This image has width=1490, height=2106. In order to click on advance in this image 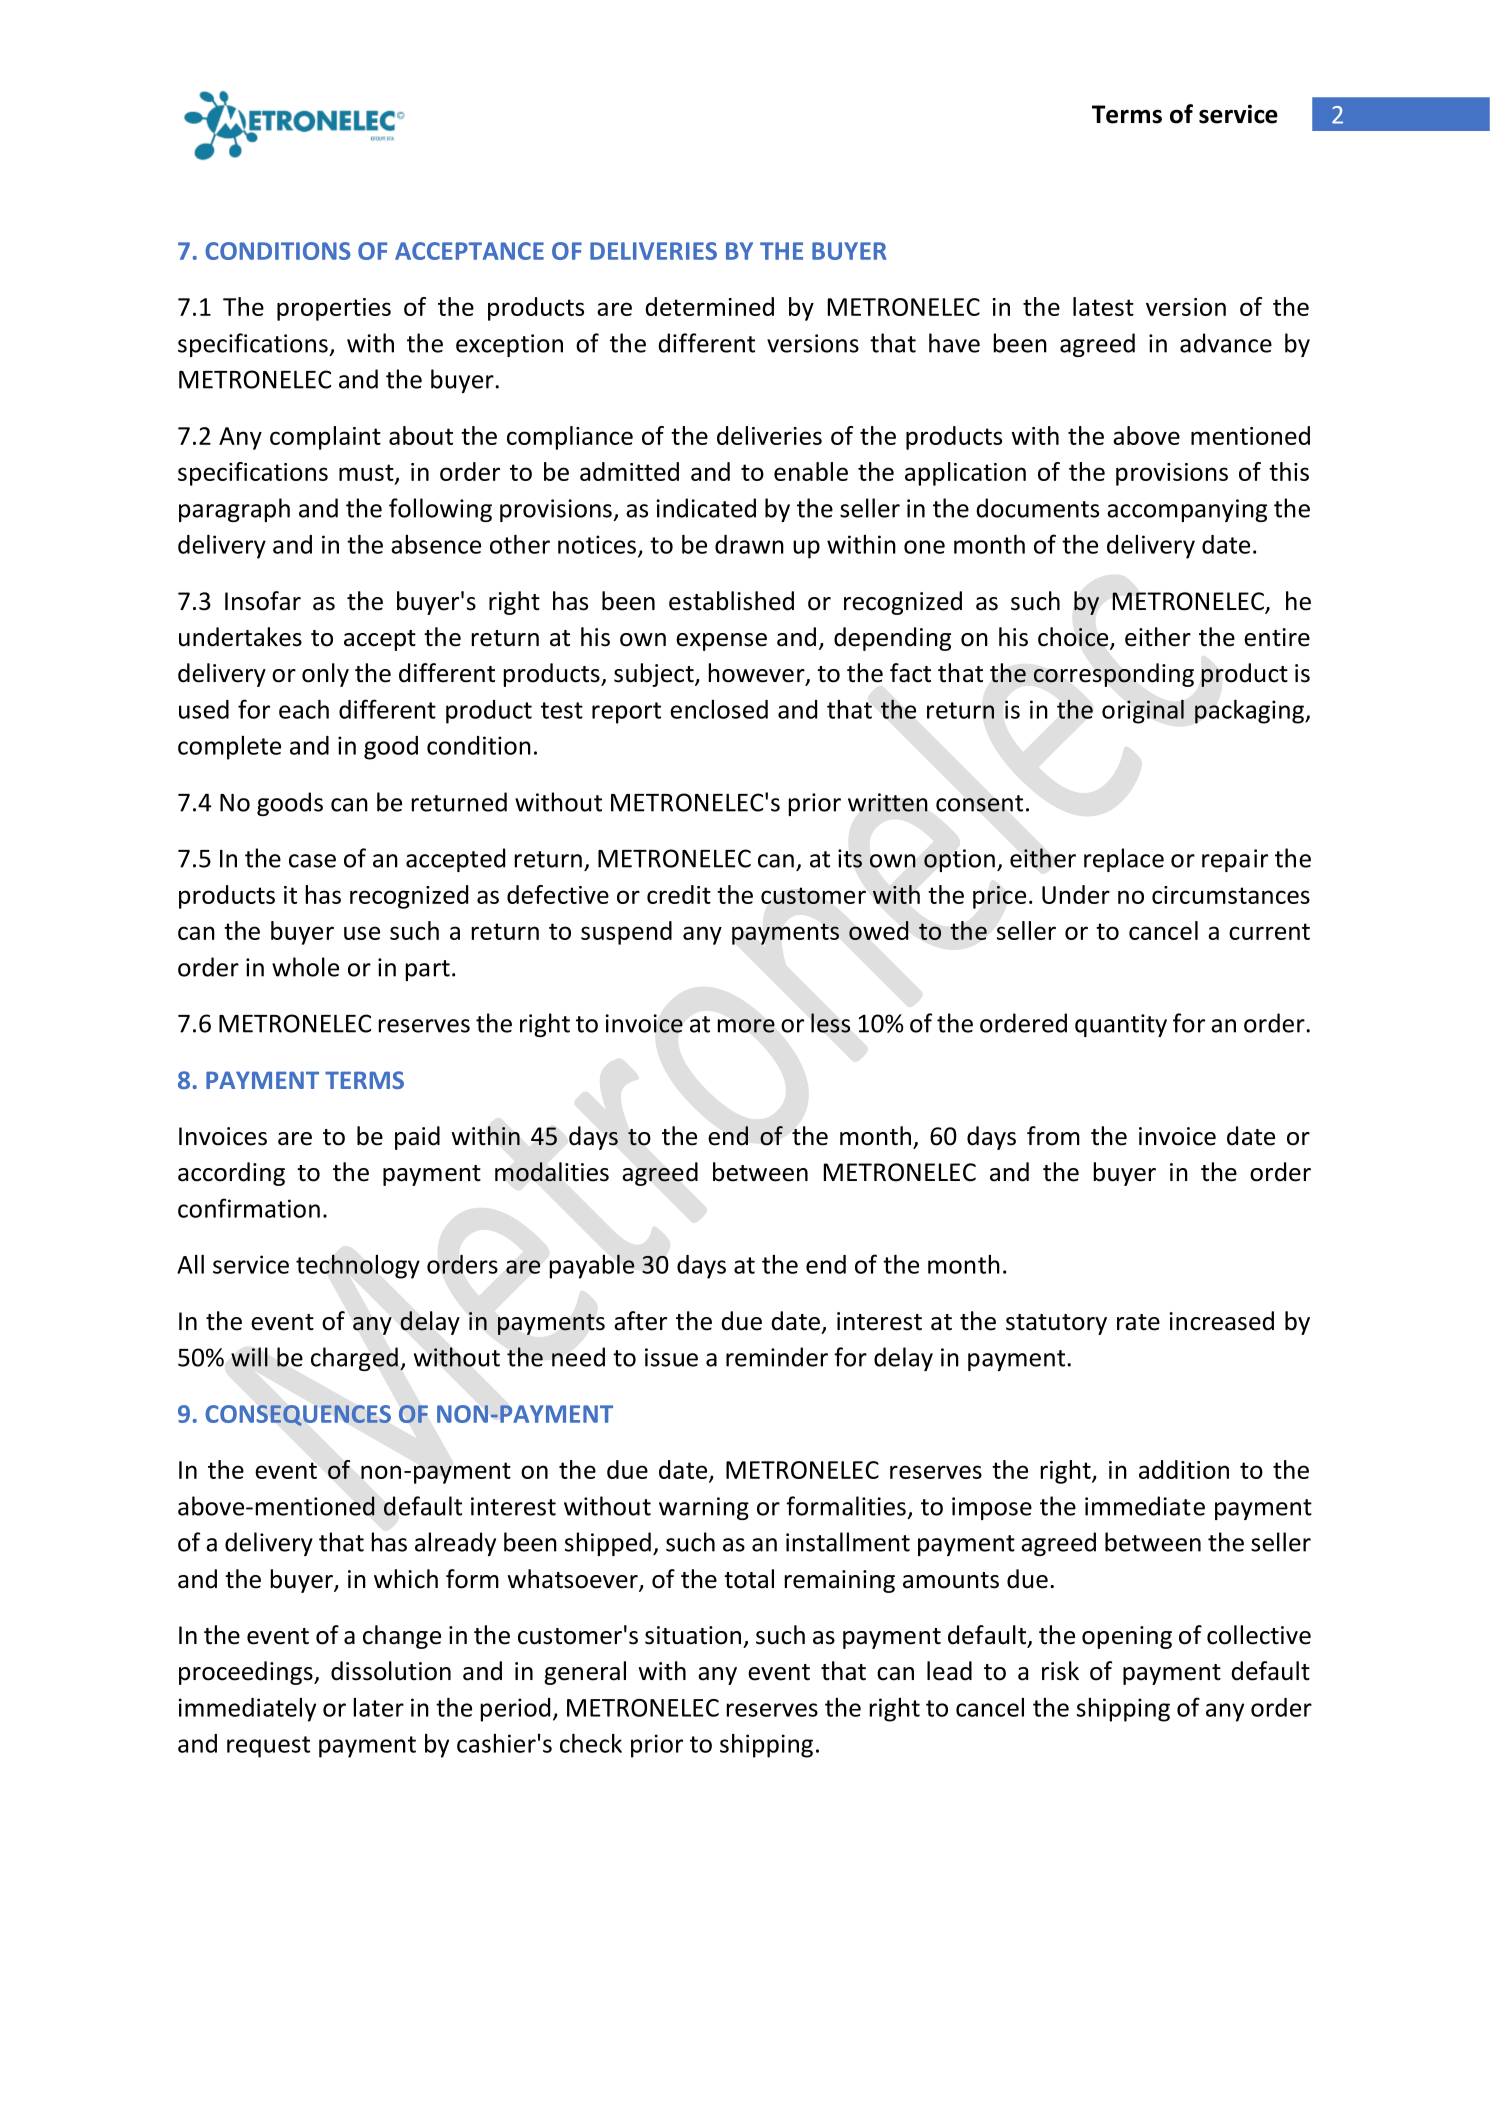, I will do `click(1226, 343)`.
